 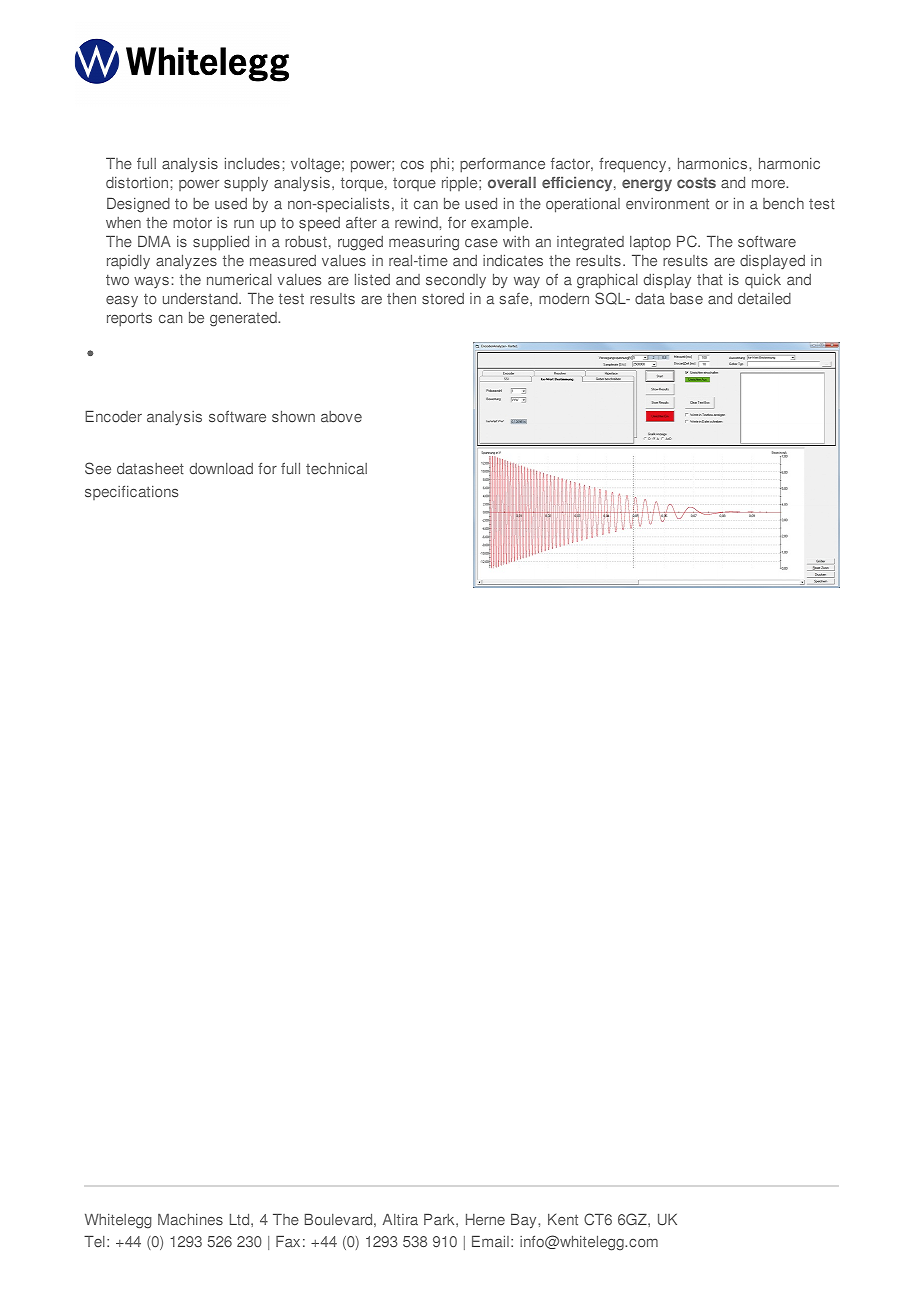 What do you see at coordinates (764, 299) in the screenshot?
I see `detailed` at bounding box center [764, 299].
